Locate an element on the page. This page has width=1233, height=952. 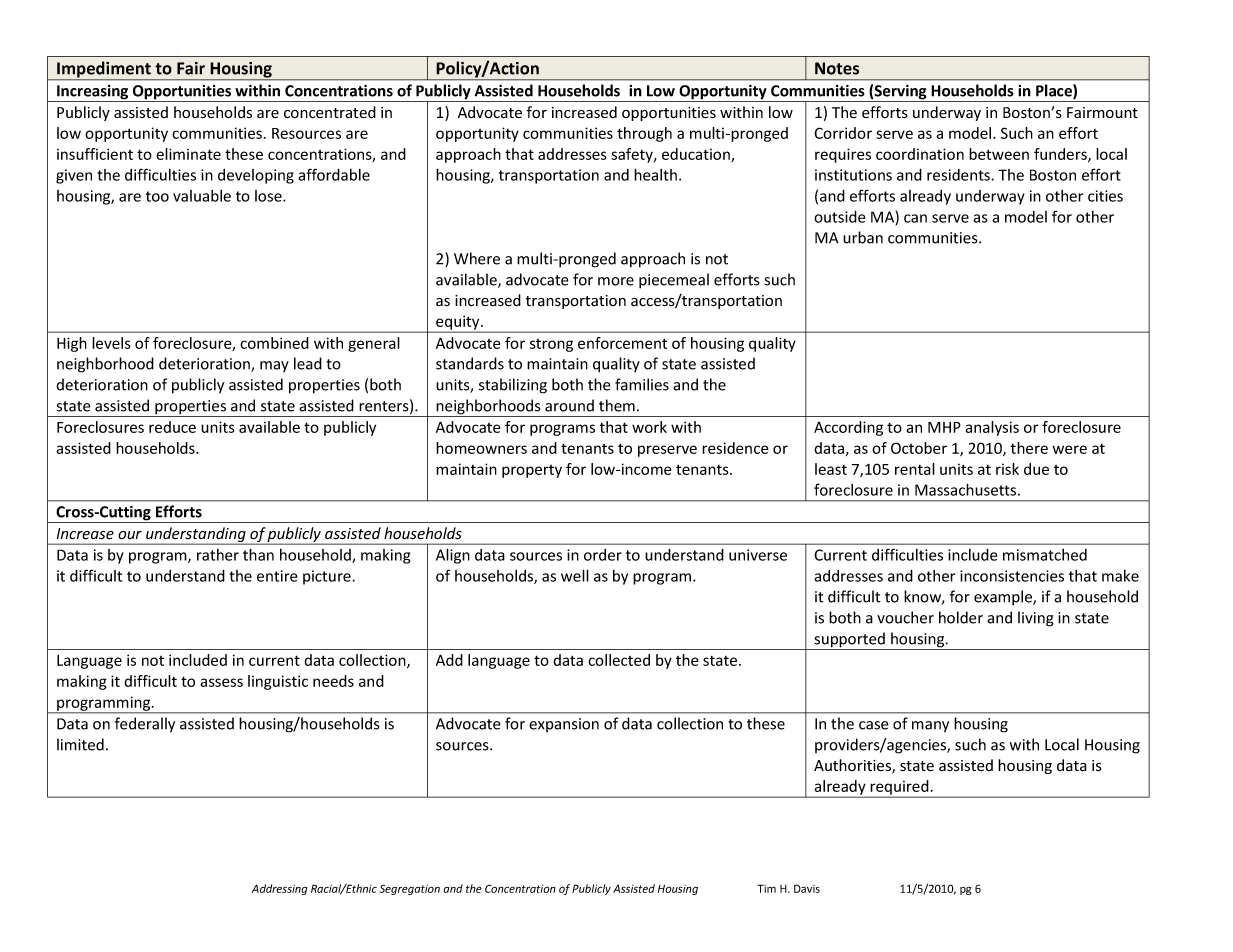
many is located at coordinates (930, 727).
